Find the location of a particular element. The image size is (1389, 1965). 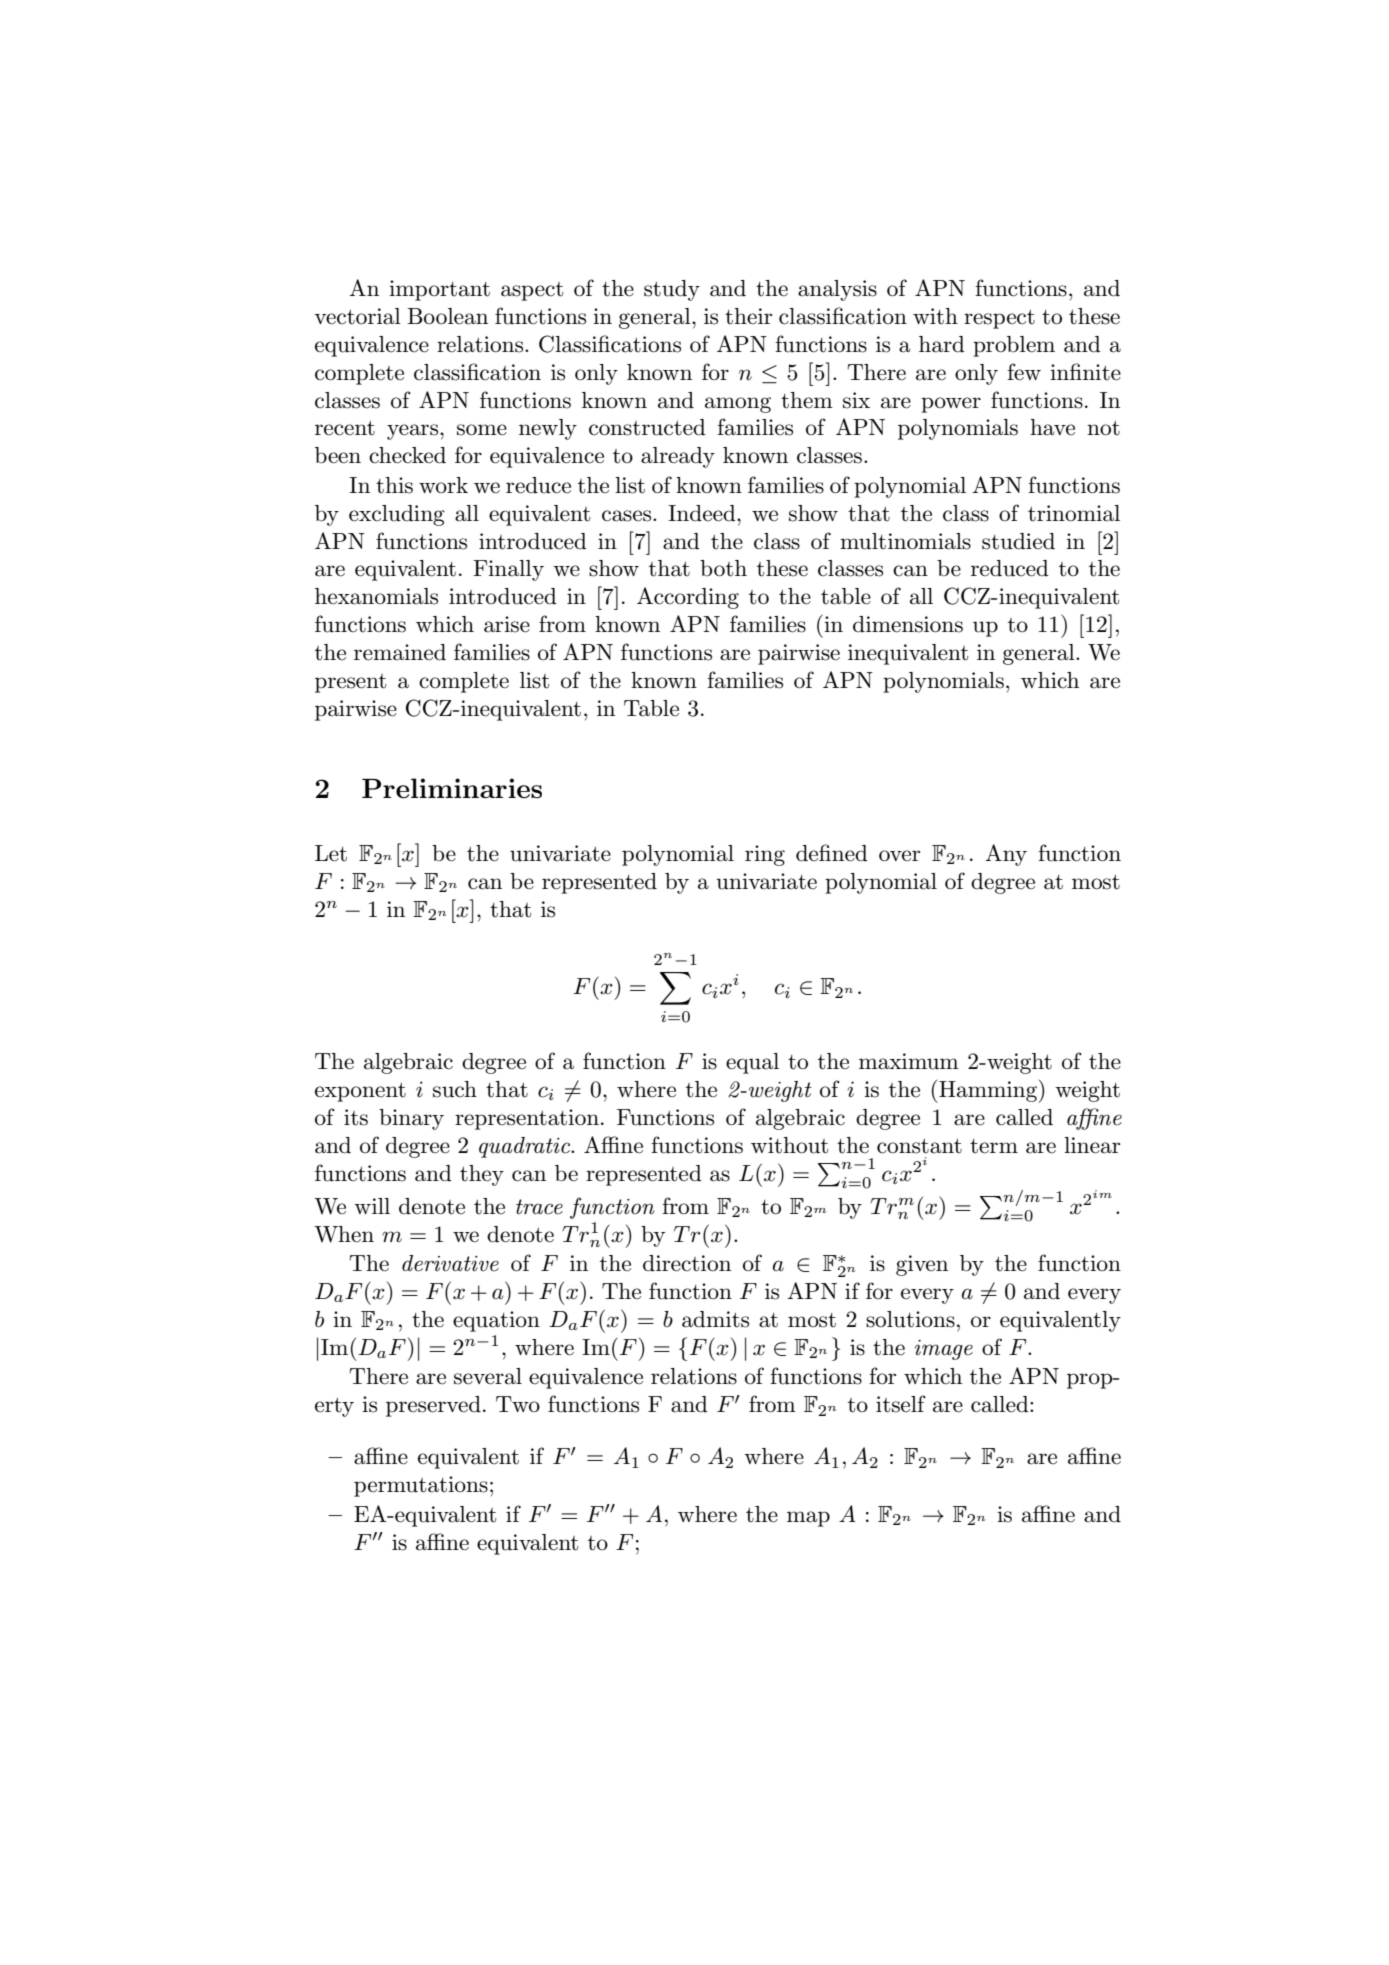

direction is located at coordinates (687, 1263).
